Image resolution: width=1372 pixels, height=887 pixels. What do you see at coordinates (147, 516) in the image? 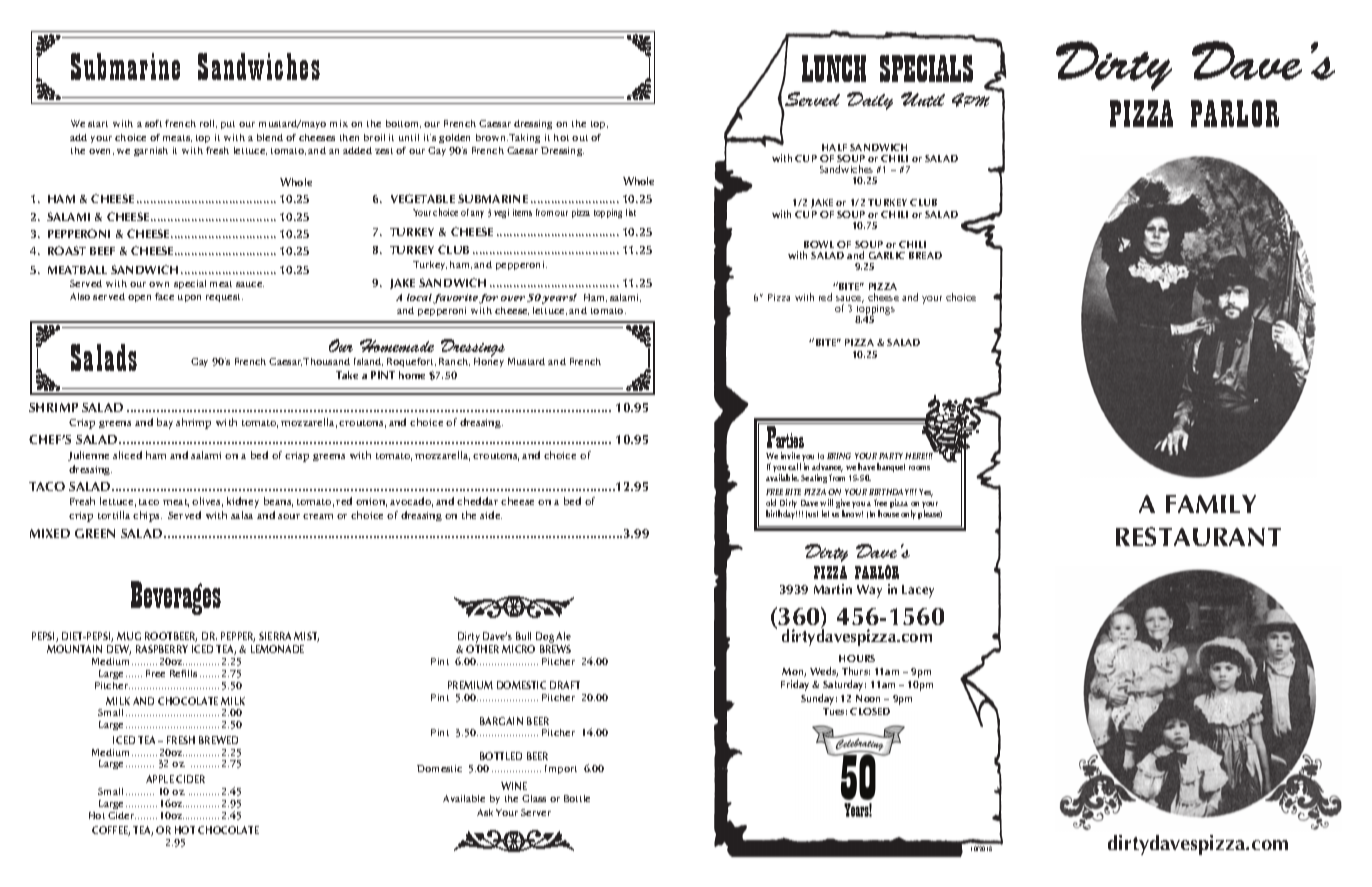
I see `chips` at bounding box center [147, 516].
